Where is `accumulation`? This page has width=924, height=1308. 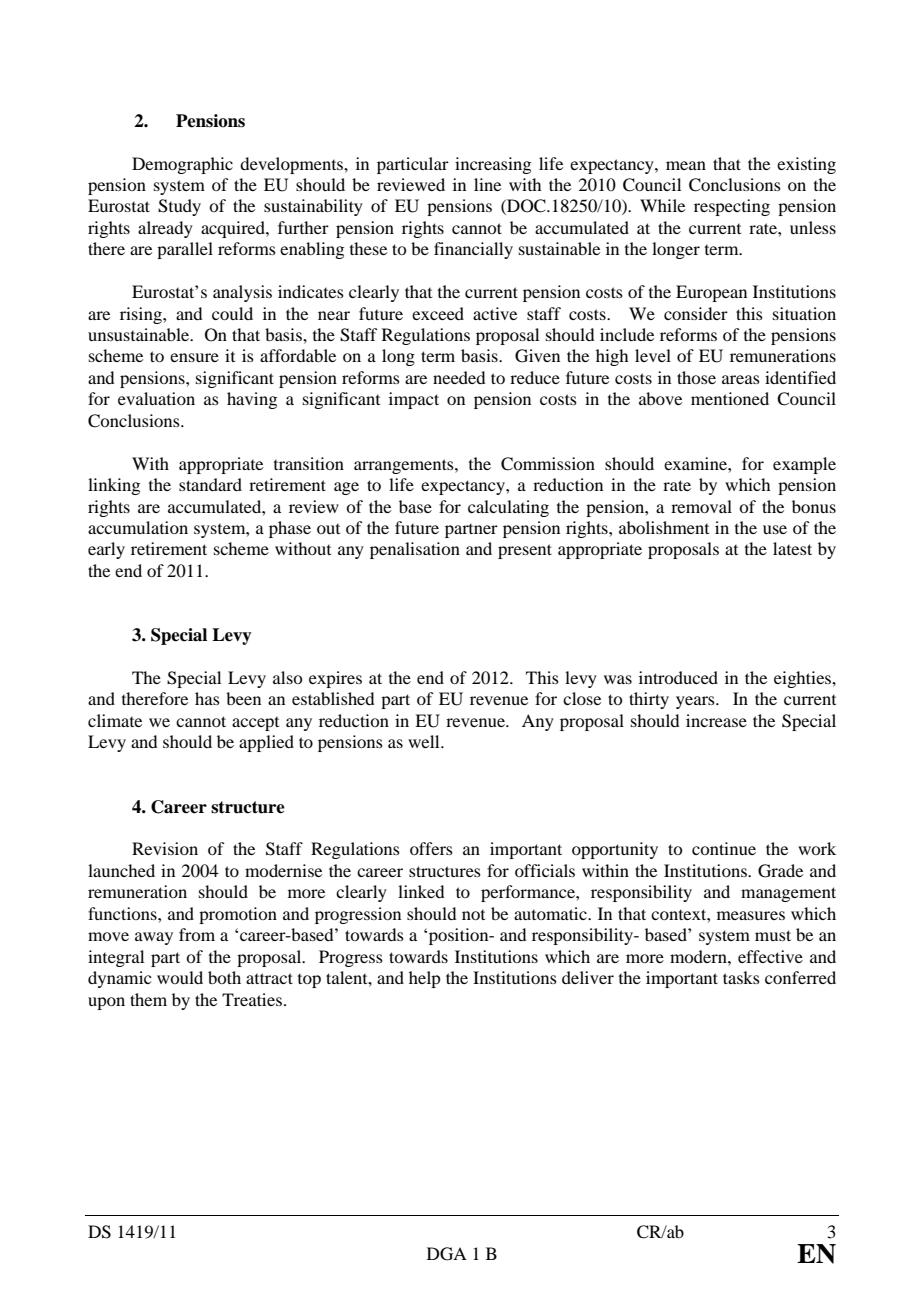
accumulation is located at coordinates (138, 527).
